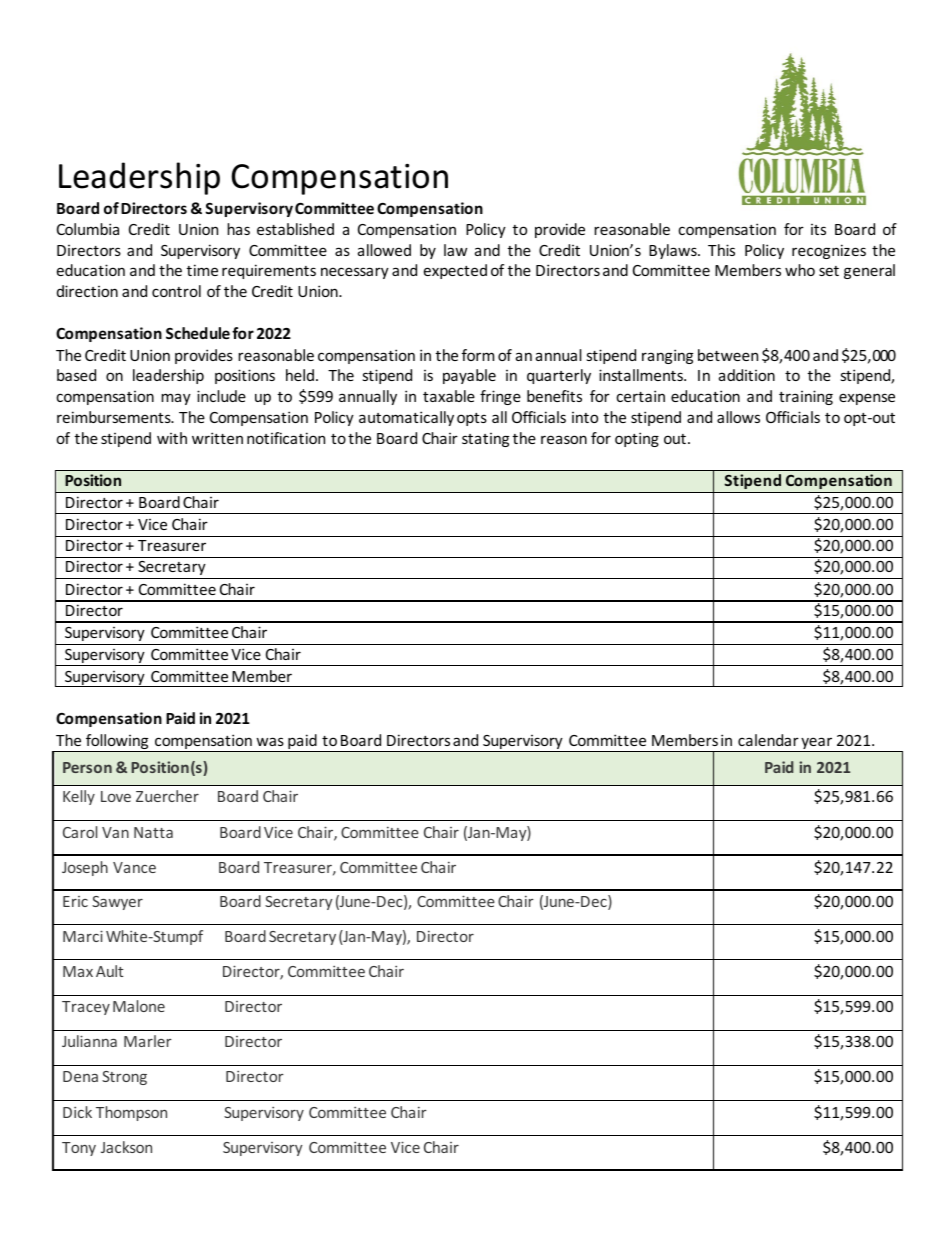  Describe the element at coordinates (800, 270) in the image. I see `who` at that location.
